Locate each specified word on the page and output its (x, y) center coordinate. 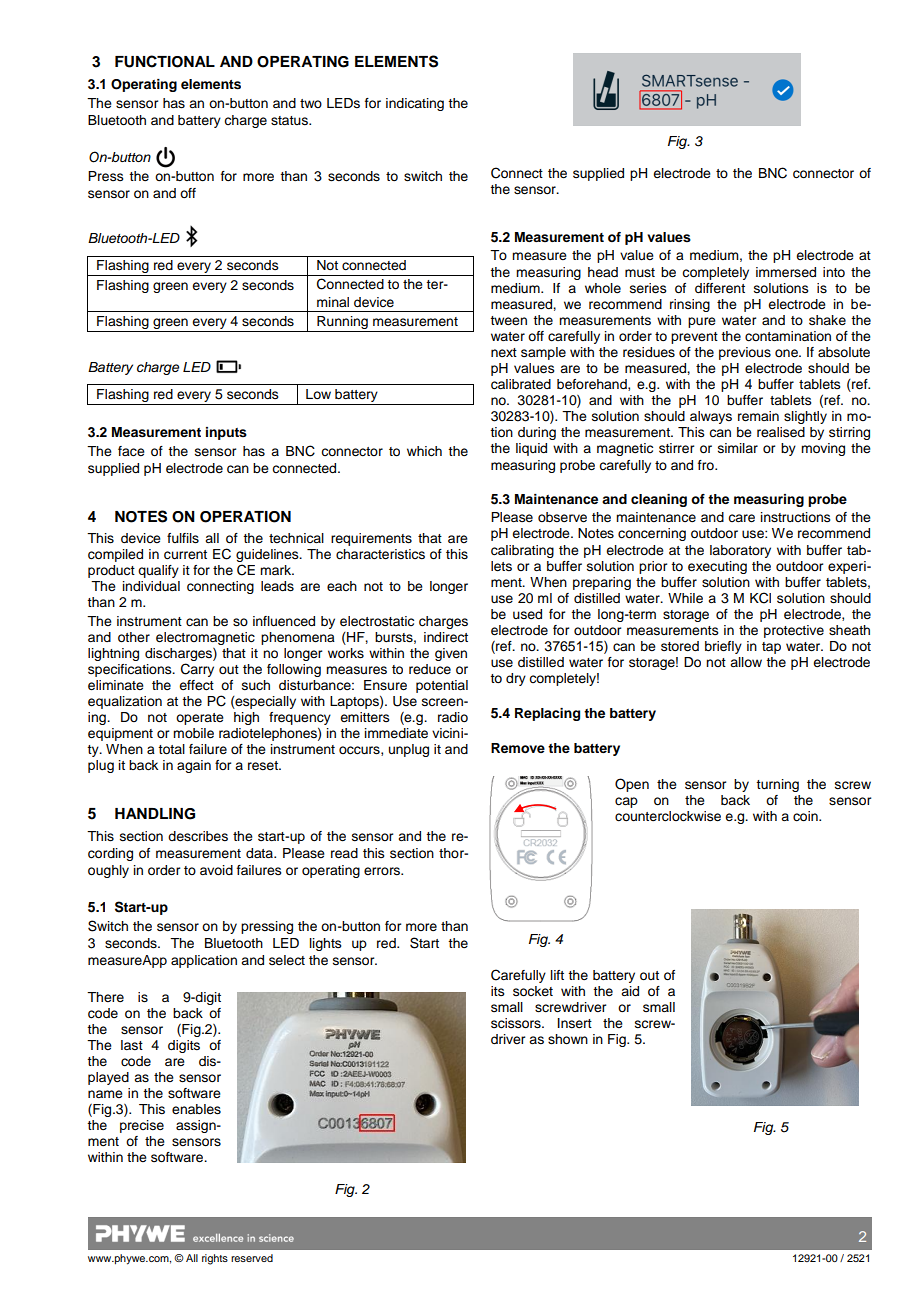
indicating (415, 104)
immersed (786, 272)
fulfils (183, 538)
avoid (216, 870)
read (344, 853)
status (290, 121)
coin (806, 816)
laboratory (740, 551)
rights (215, 1259)
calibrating (522, 551)
